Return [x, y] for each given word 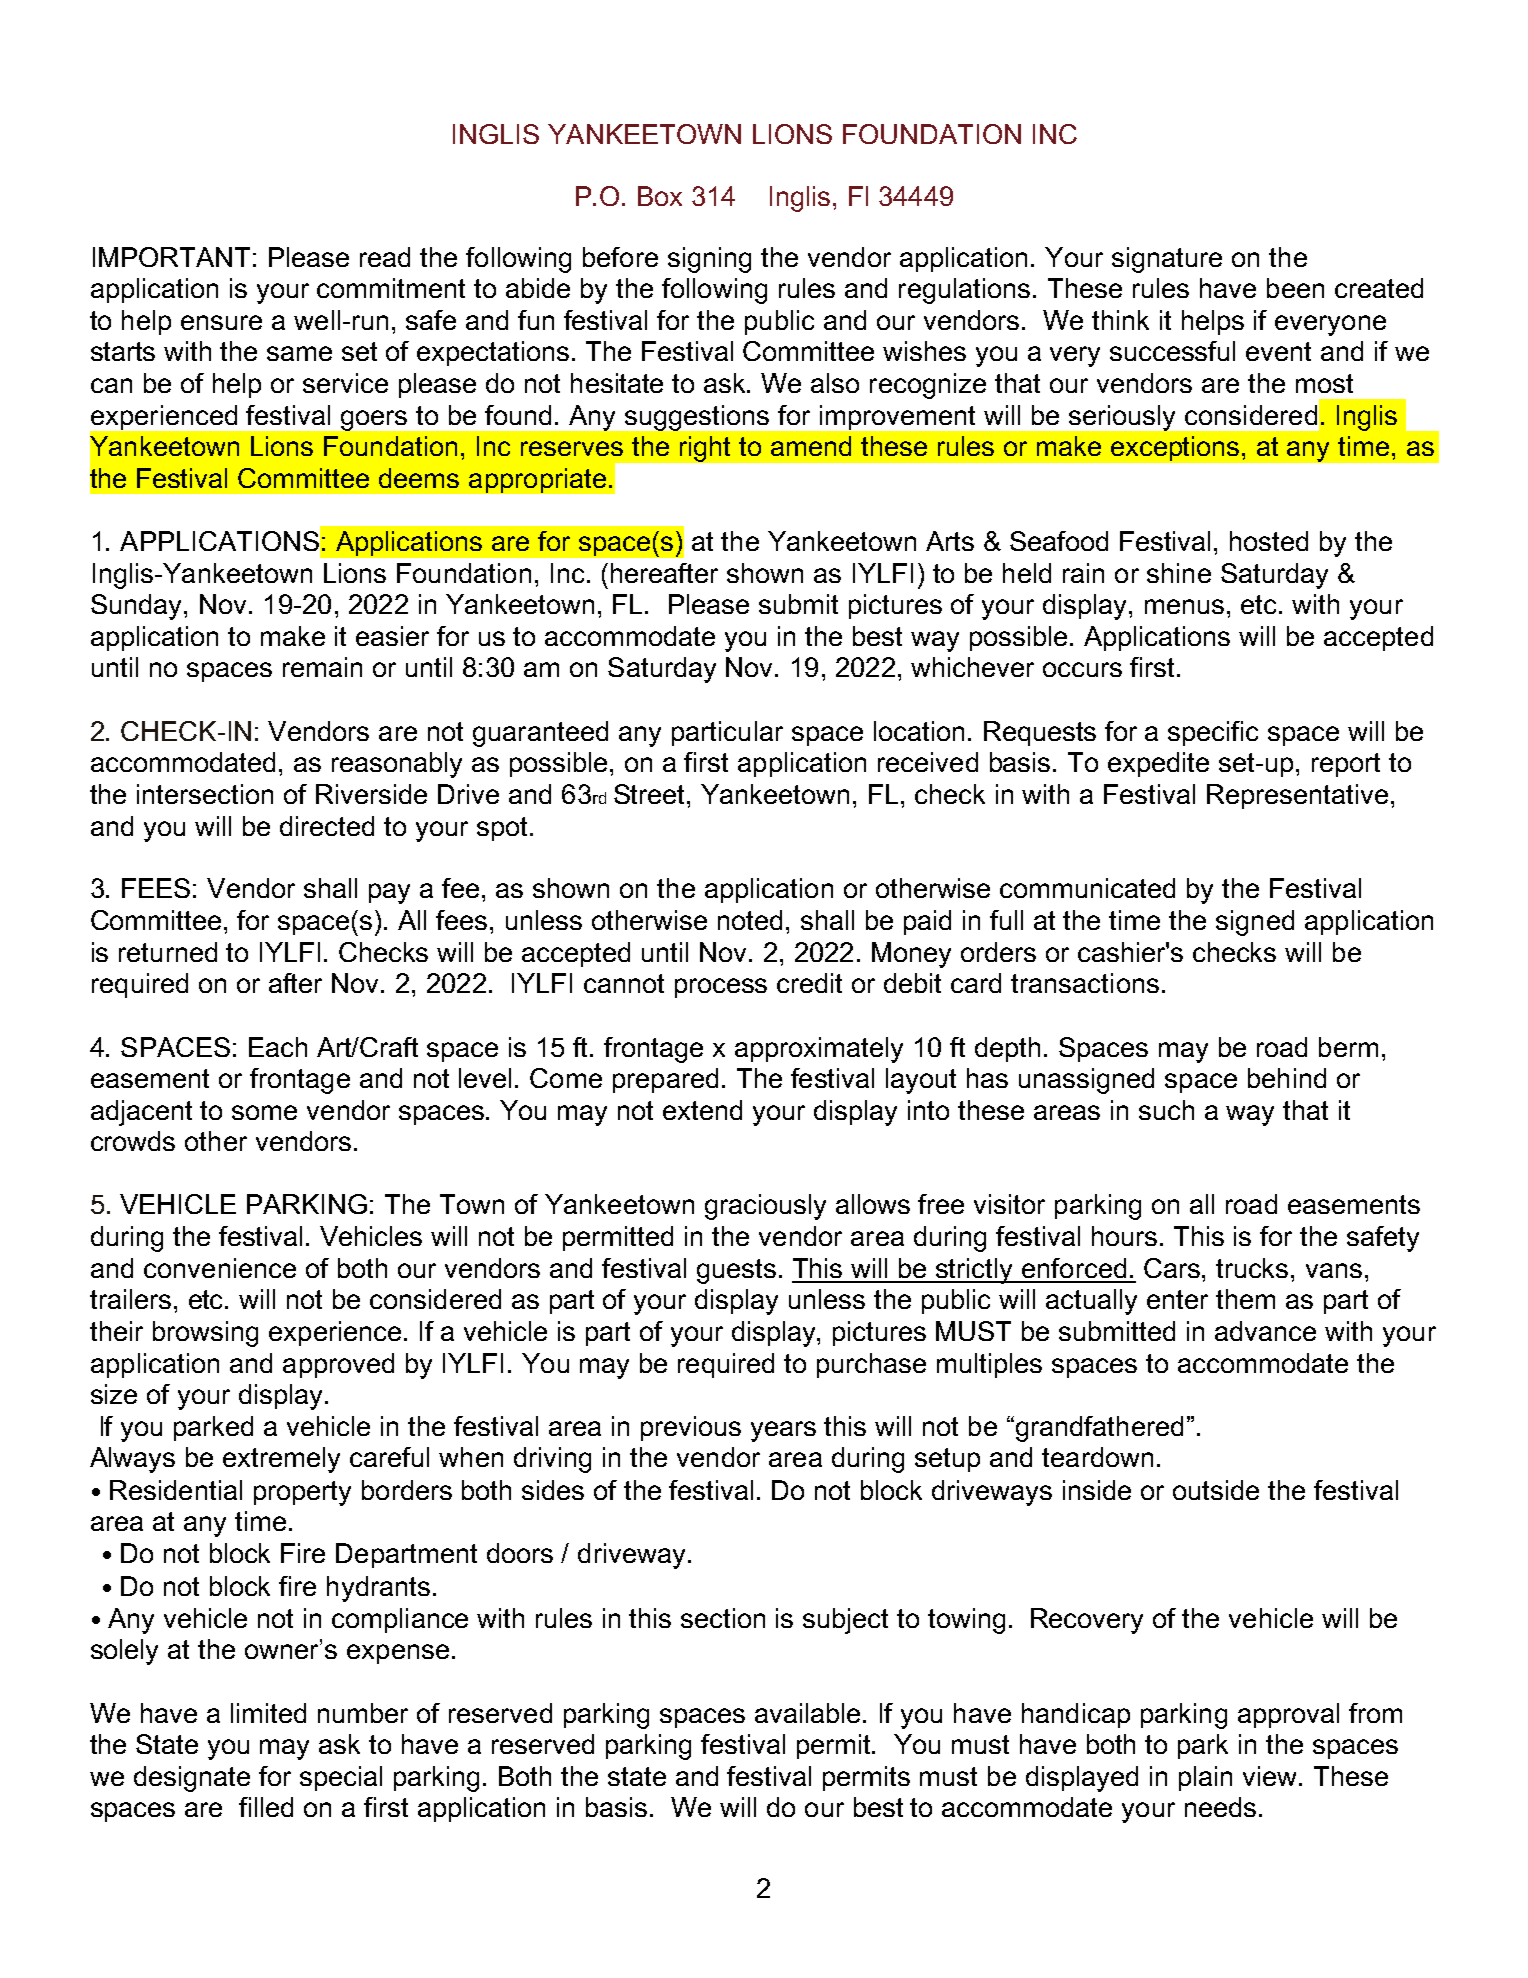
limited [268, 1713]
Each [278, 1047]
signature [1167, 260]
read [385, 257]
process [721, 988]
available [809, 1713]
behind [1287, 1078]
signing [709, 260]
